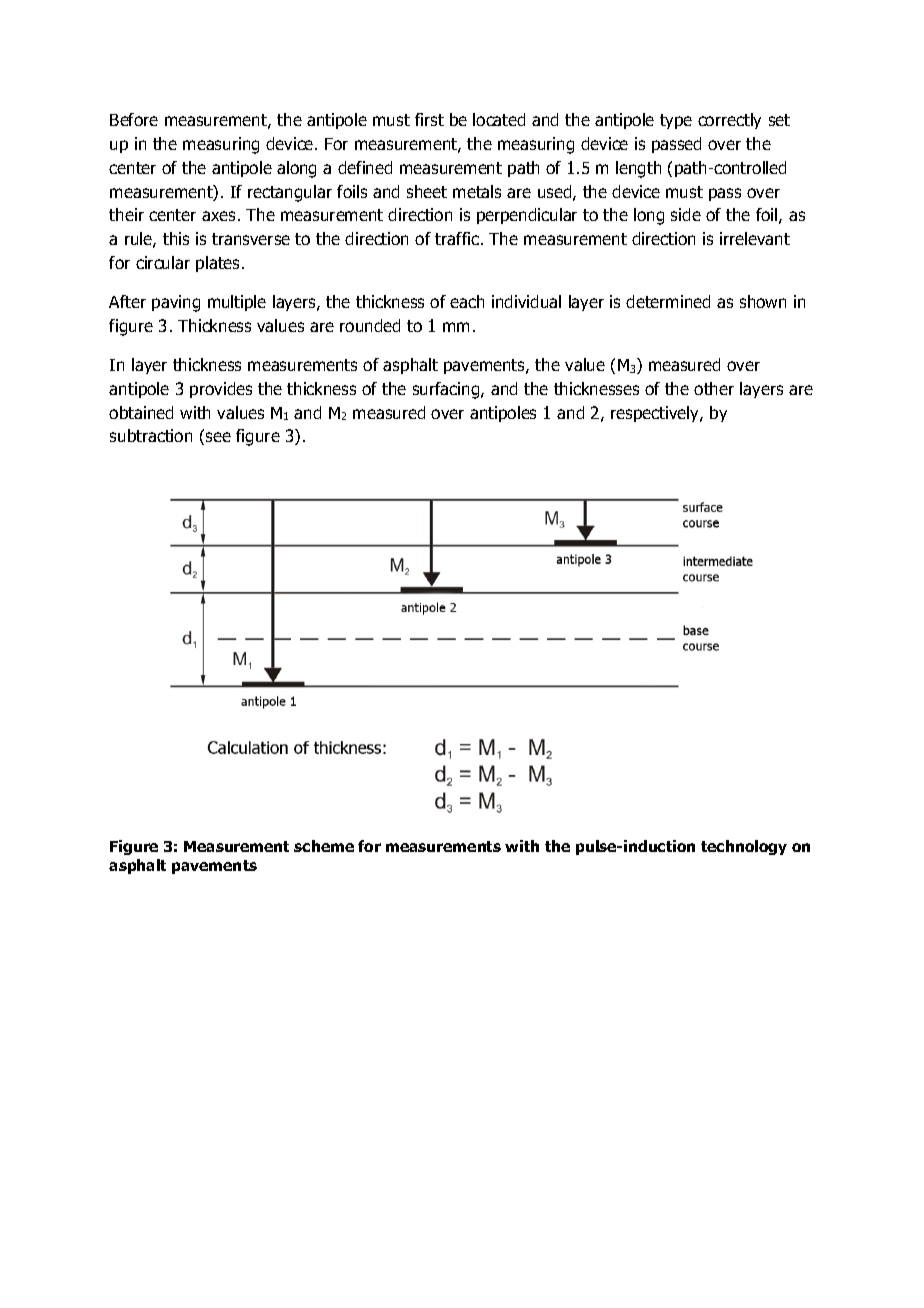  What do you see at coordinates (714, 388) in the page?
I see `other` at bounding box center [714, 388].
